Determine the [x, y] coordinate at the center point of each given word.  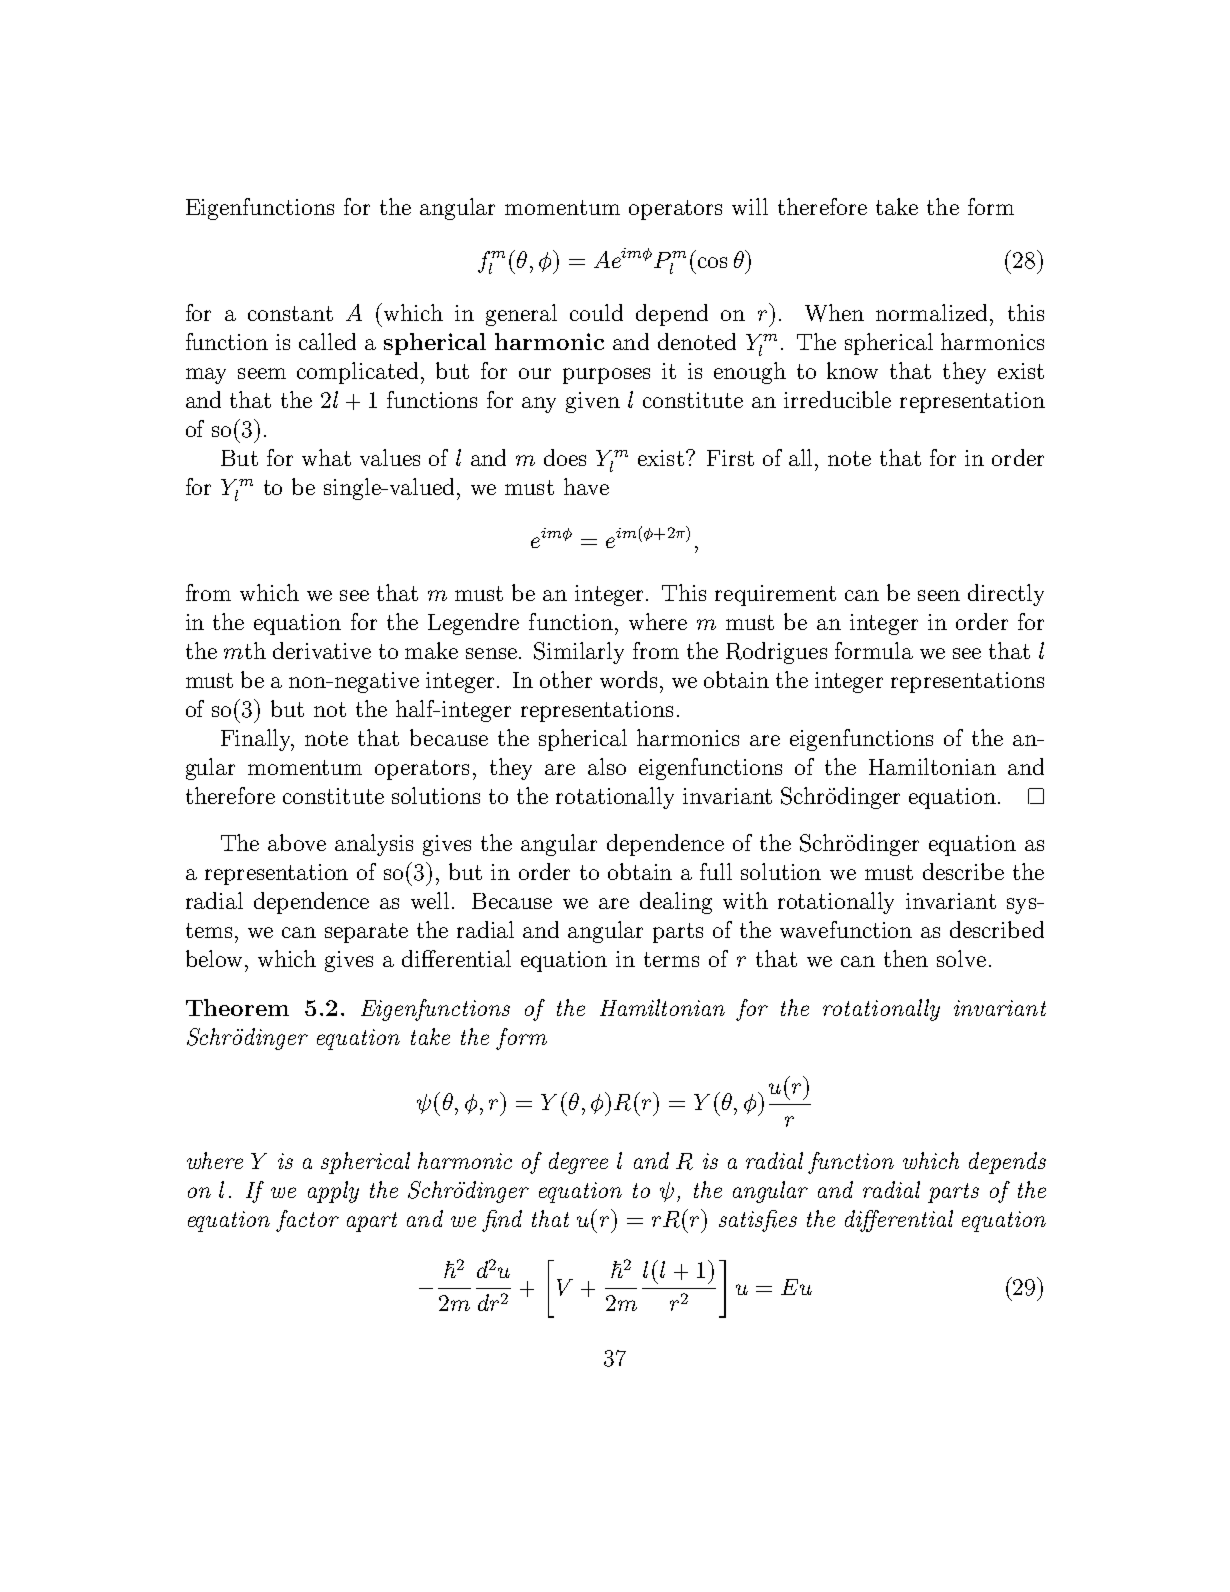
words [628, 679]
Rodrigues [776, 653]
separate [366, 933]
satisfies [758, 1221]
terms [671, 959]
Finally [257, 740]
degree [578, 1163]
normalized [931, 312]
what [326, 457]
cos [712, 262]
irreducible [837, 399]
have [586, 486]
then [906, 958]
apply [333, 1192]
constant [290, 313]
